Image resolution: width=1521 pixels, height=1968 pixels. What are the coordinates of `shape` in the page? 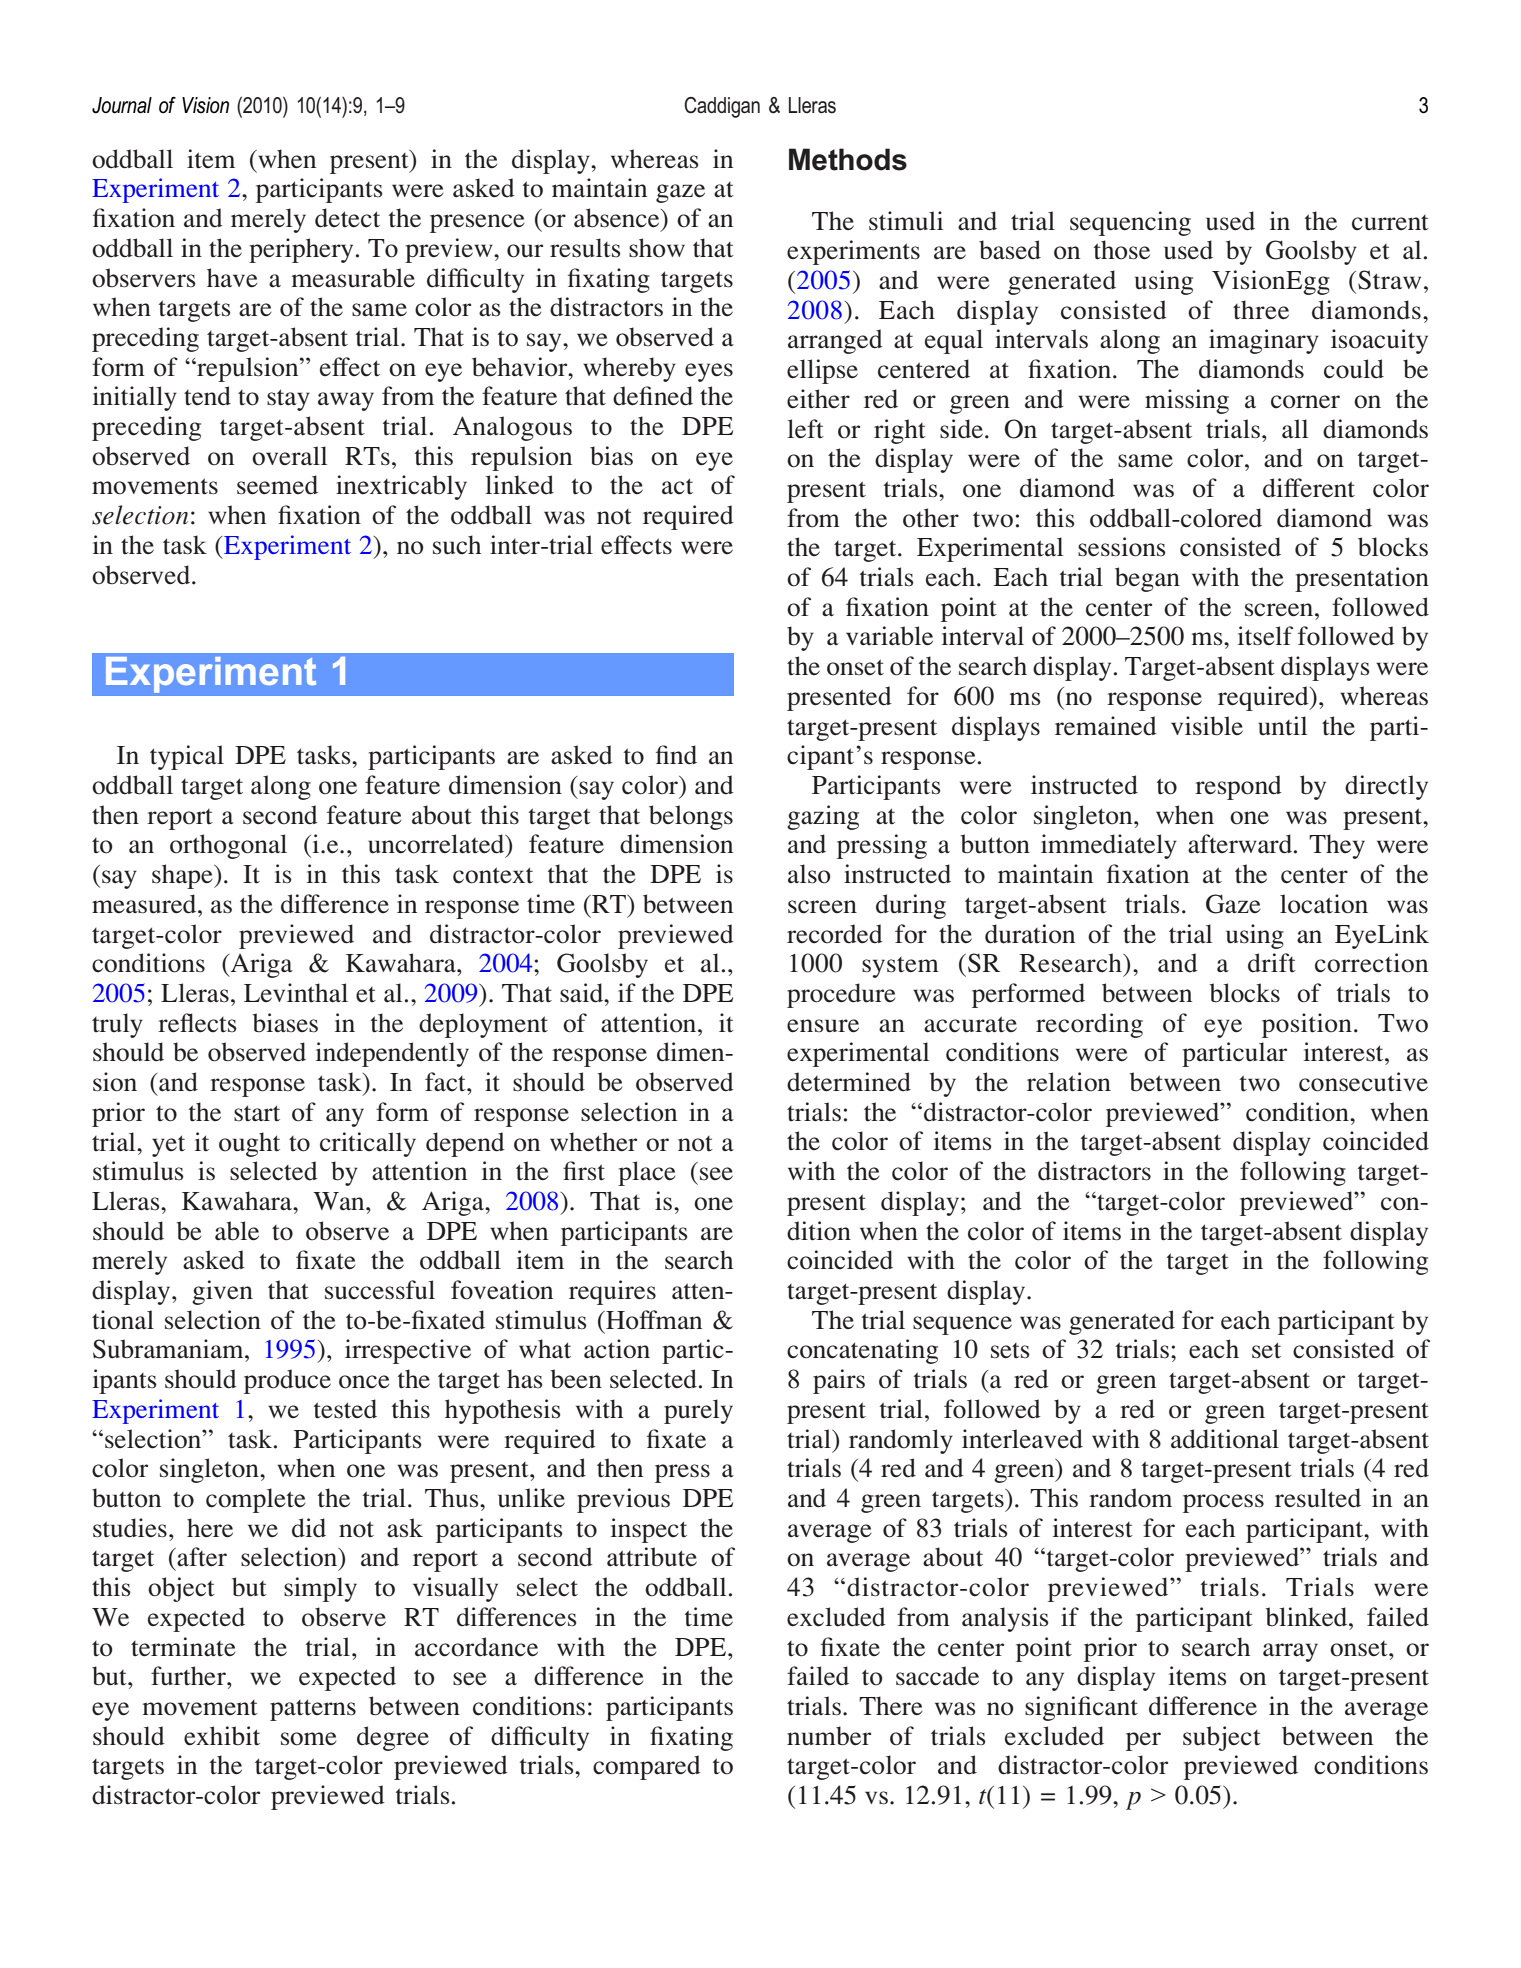 It's located at (183, 876).
